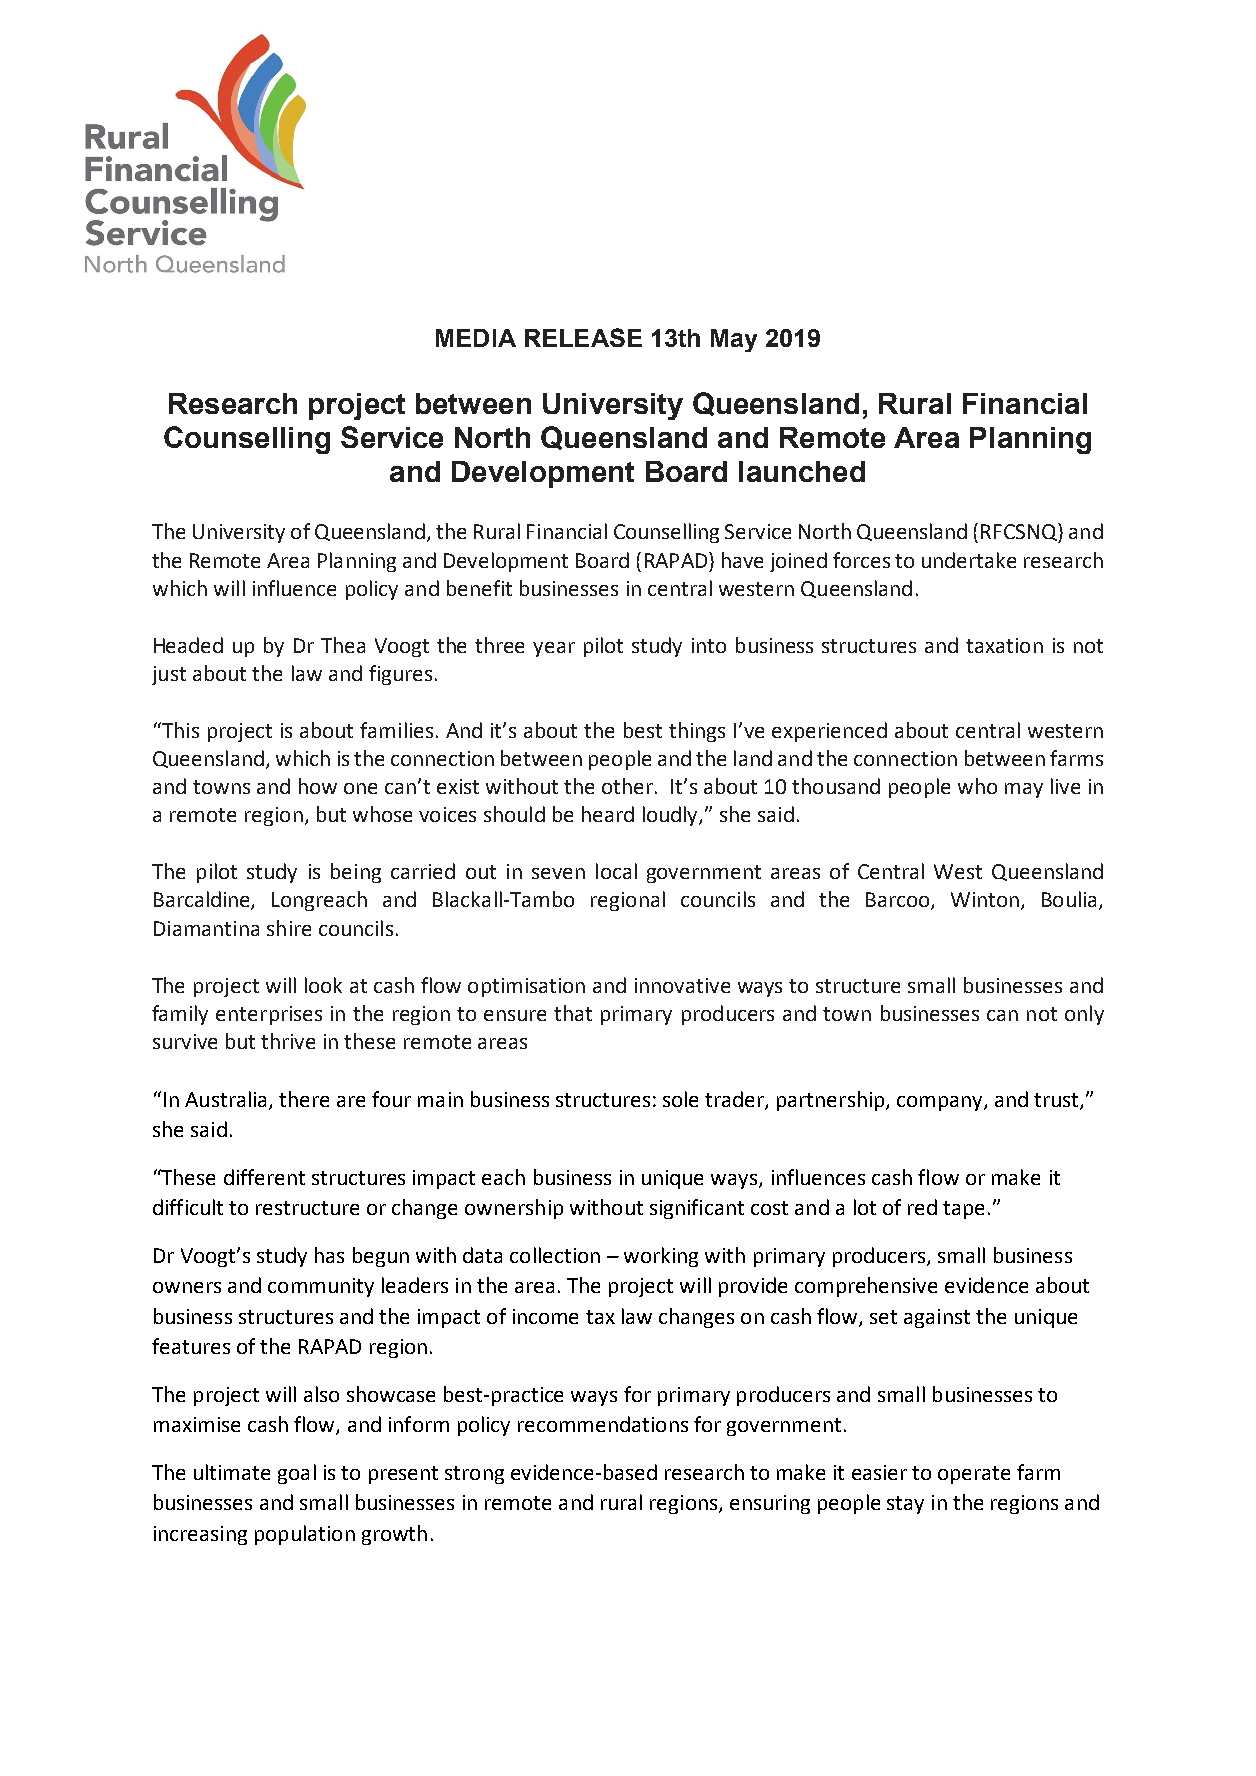 Image resolution: width=1256 pixels, height=1776 pixels. Describe the element at coordinates (476, 338) in the screenshot. I see `MEDIA` at that location.
